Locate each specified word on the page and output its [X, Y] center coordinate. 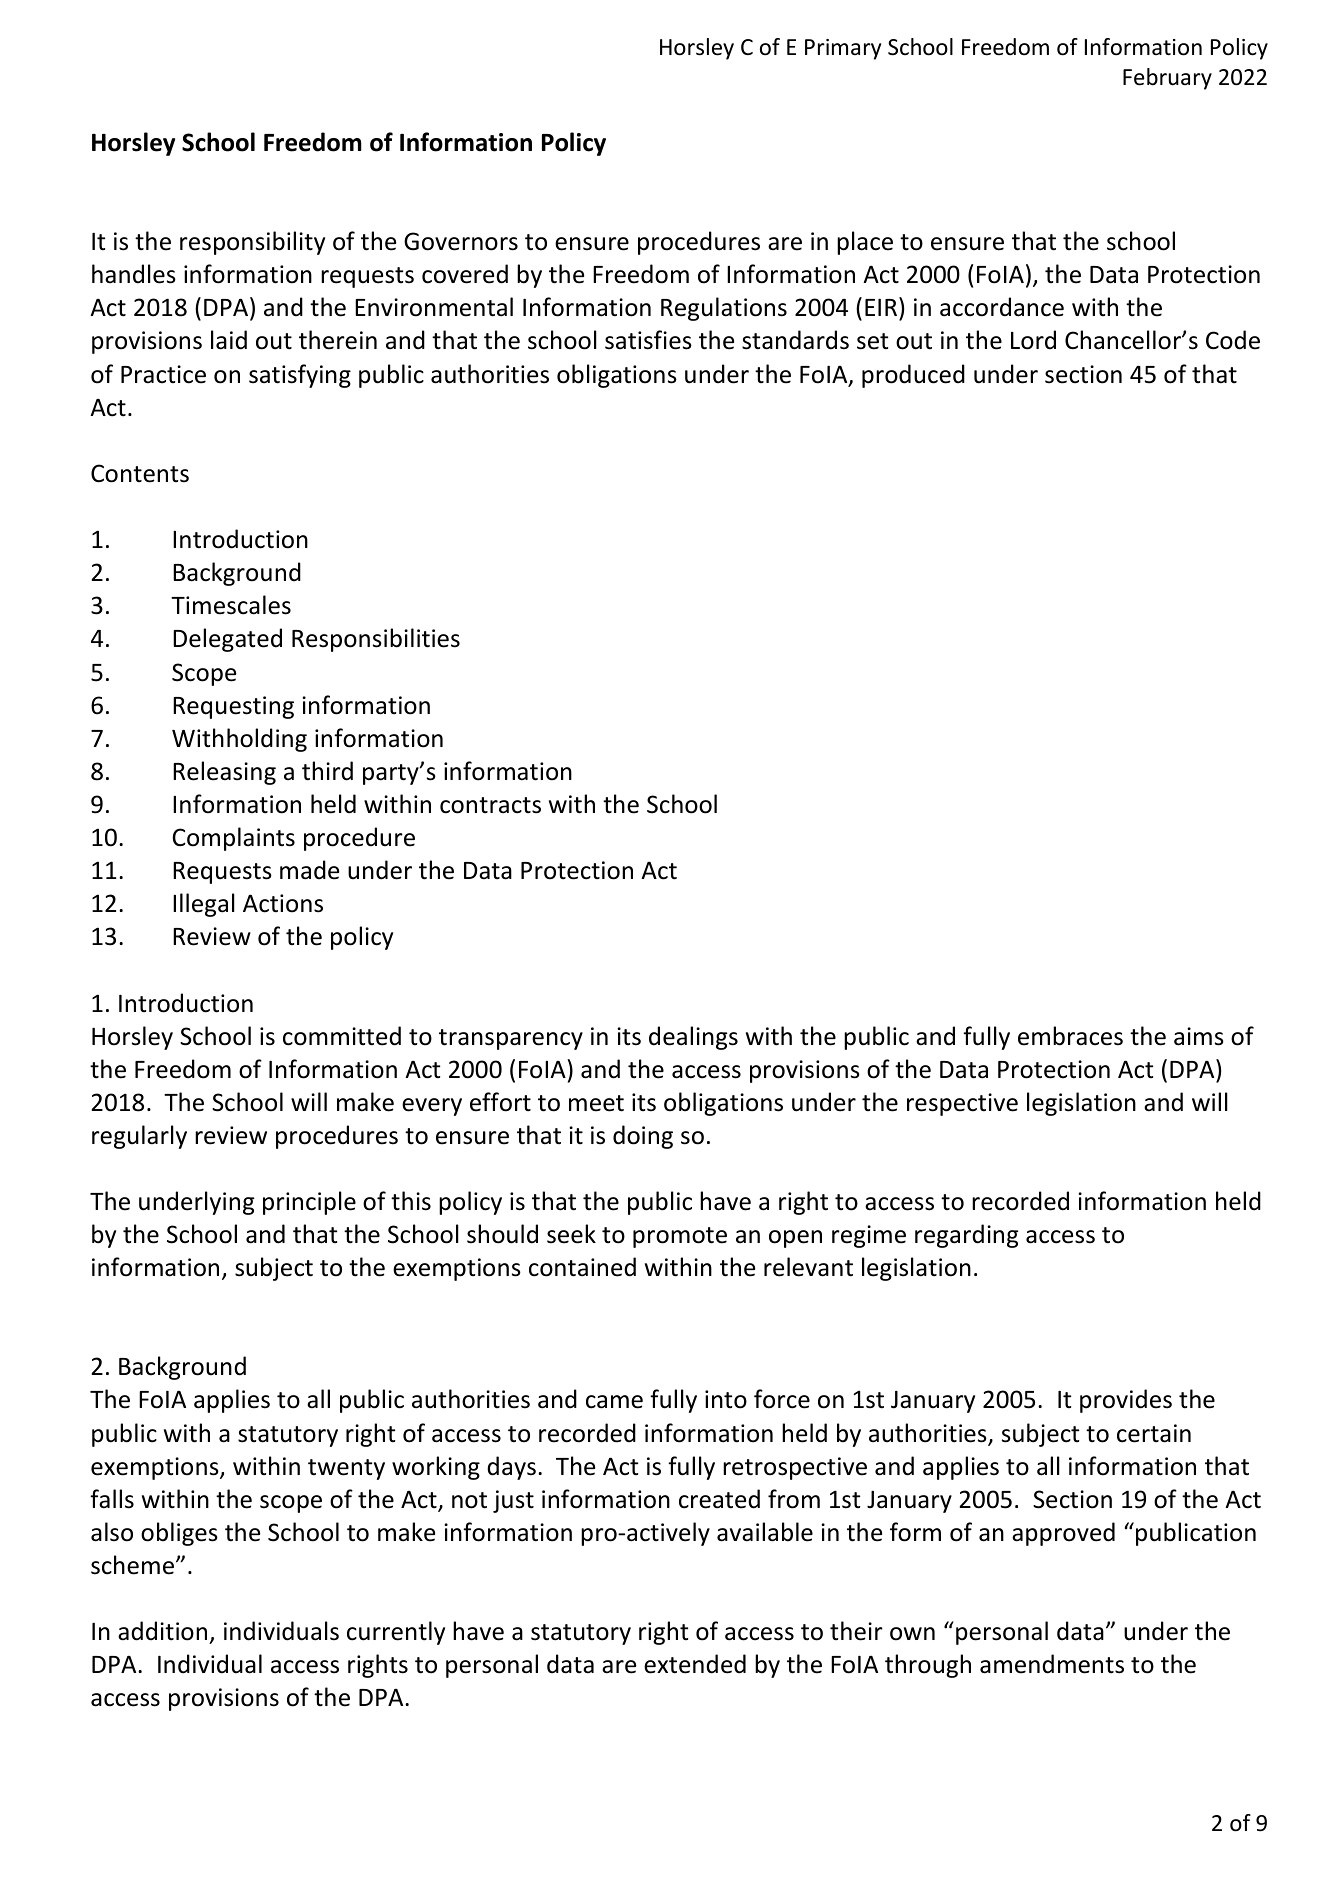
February [1167, 79]
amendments [1052, 1664]
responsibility [252, 243]
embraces [1070, 1036]
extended [695, 1664]
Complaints [233, 839]
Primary [843, 49]
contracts [490, 805]
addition [162, 1631]
